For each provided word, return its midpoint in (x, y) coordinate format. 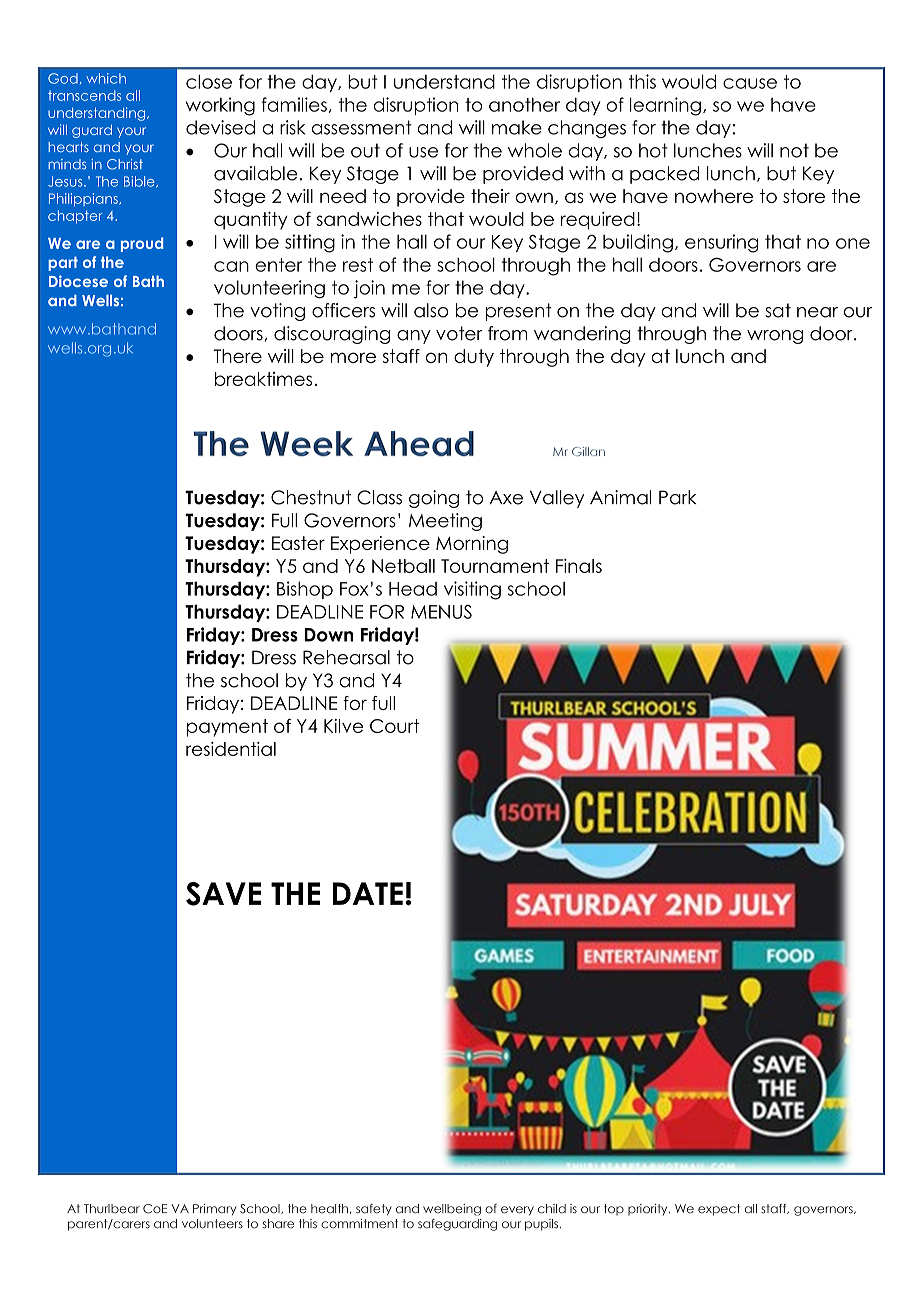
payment (227, 728)
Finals (579, 566)
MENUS (441, 612)
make (517, 127)
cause (750, 83)
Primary (214, 1209)
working (220, 106)
